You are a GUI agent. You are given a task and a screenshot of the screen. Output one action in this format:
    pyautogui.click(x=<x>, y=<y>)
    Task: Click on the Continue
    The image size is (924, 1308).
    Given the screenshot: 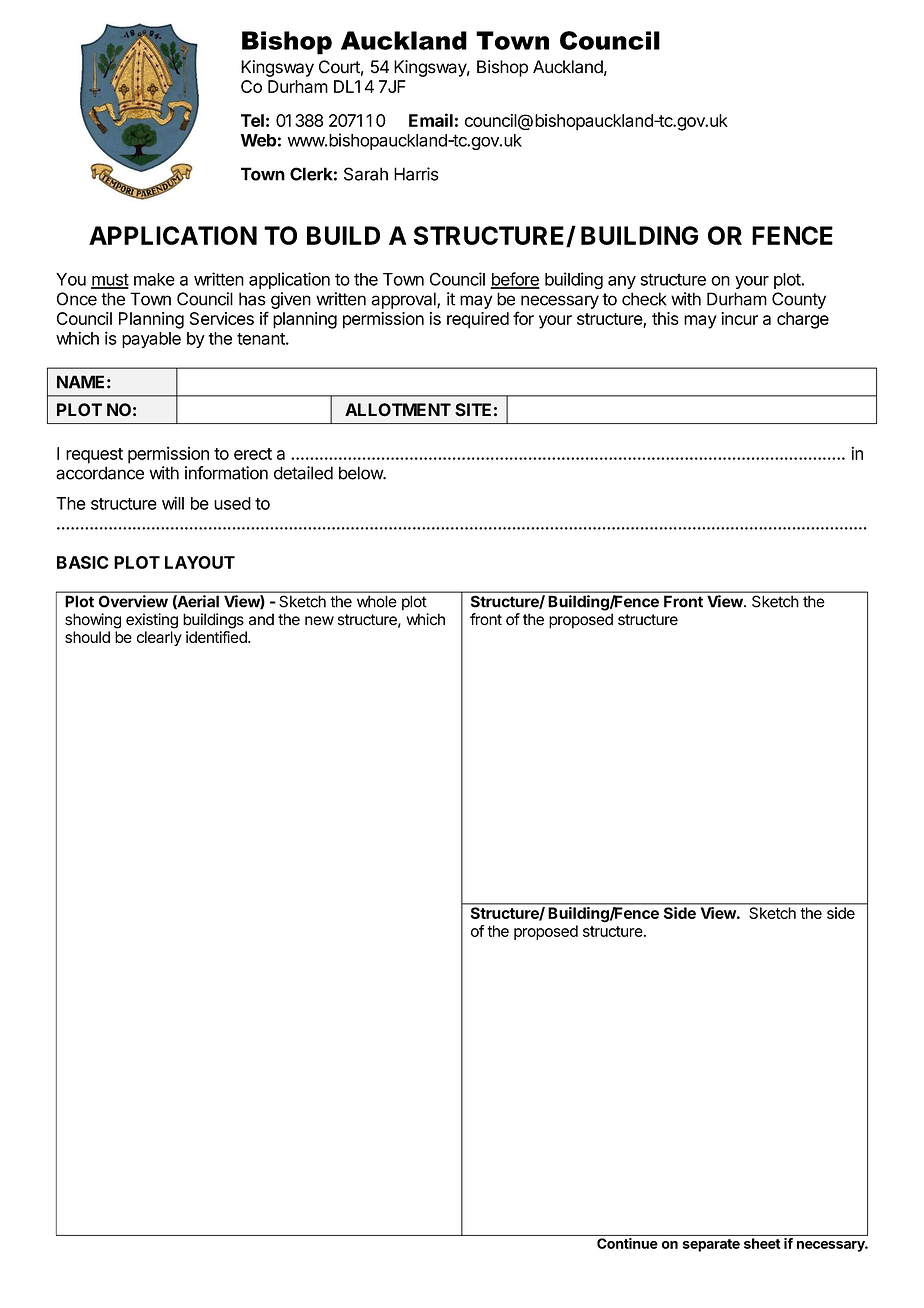 What is the action you would take?
    pyautogui.click(x=627, y=1243)
